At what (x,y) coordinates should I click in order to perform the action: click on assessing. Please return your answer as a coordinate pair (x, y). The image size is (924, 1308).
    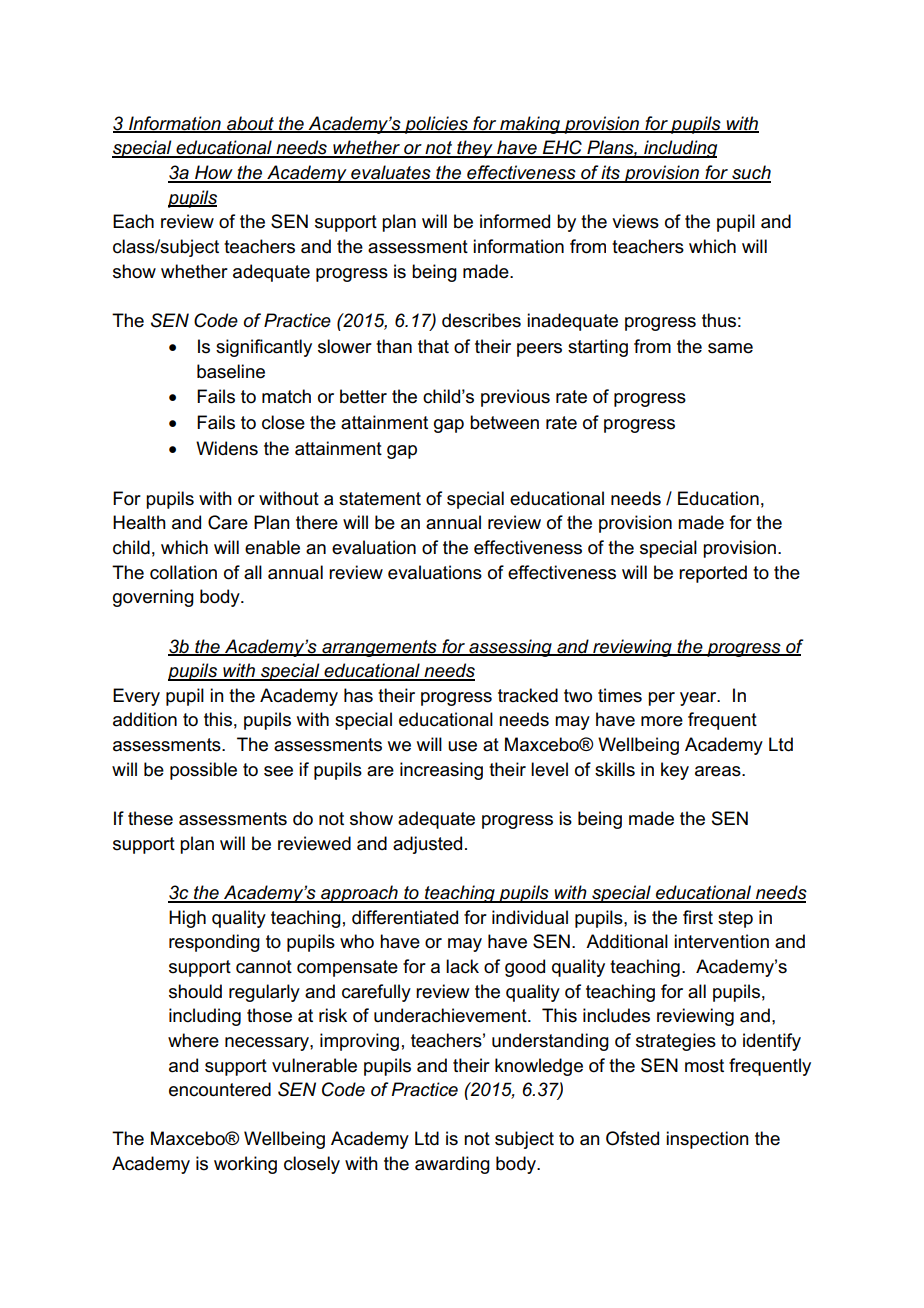
    Looking at the image, I should click on (510, 648).
